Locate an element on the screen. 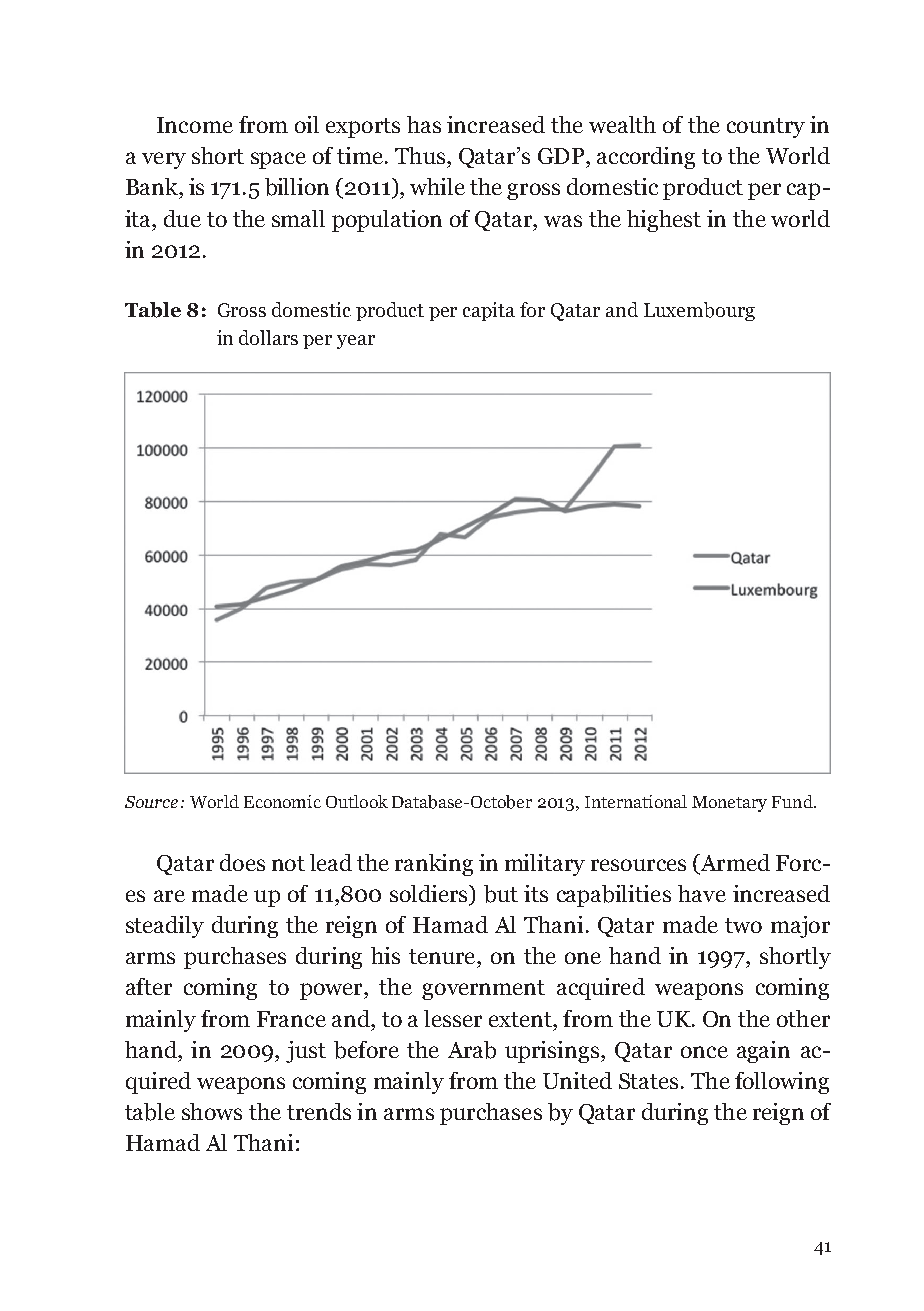 The image size is (924, 1311). Income is located at coordinates (195, 125).
